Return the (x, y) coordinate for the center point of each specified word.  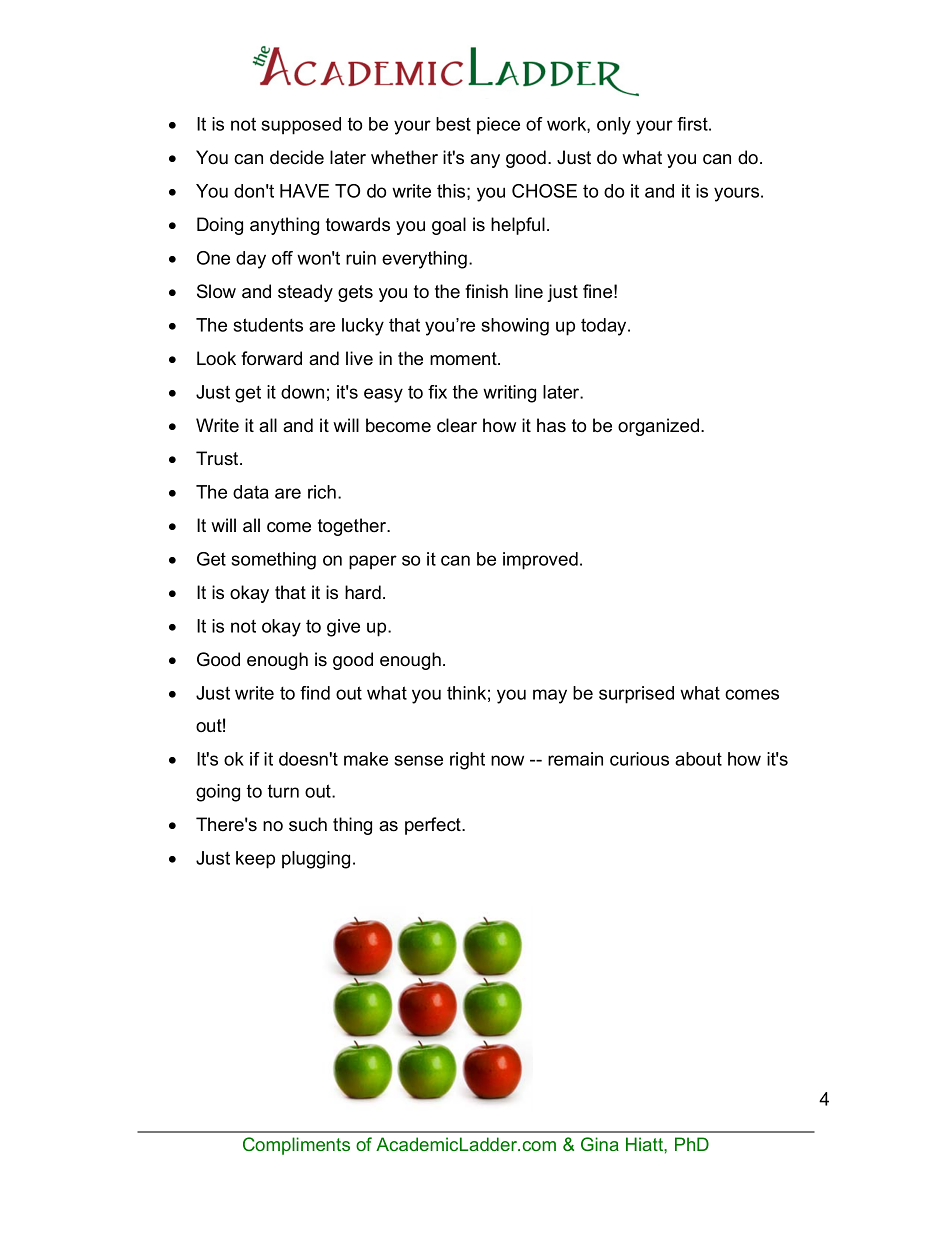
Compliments (296, 1146)
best (453, 124)
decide (297, 157)
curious (639, 759)
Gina (600, 1144)
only (614, 126)
